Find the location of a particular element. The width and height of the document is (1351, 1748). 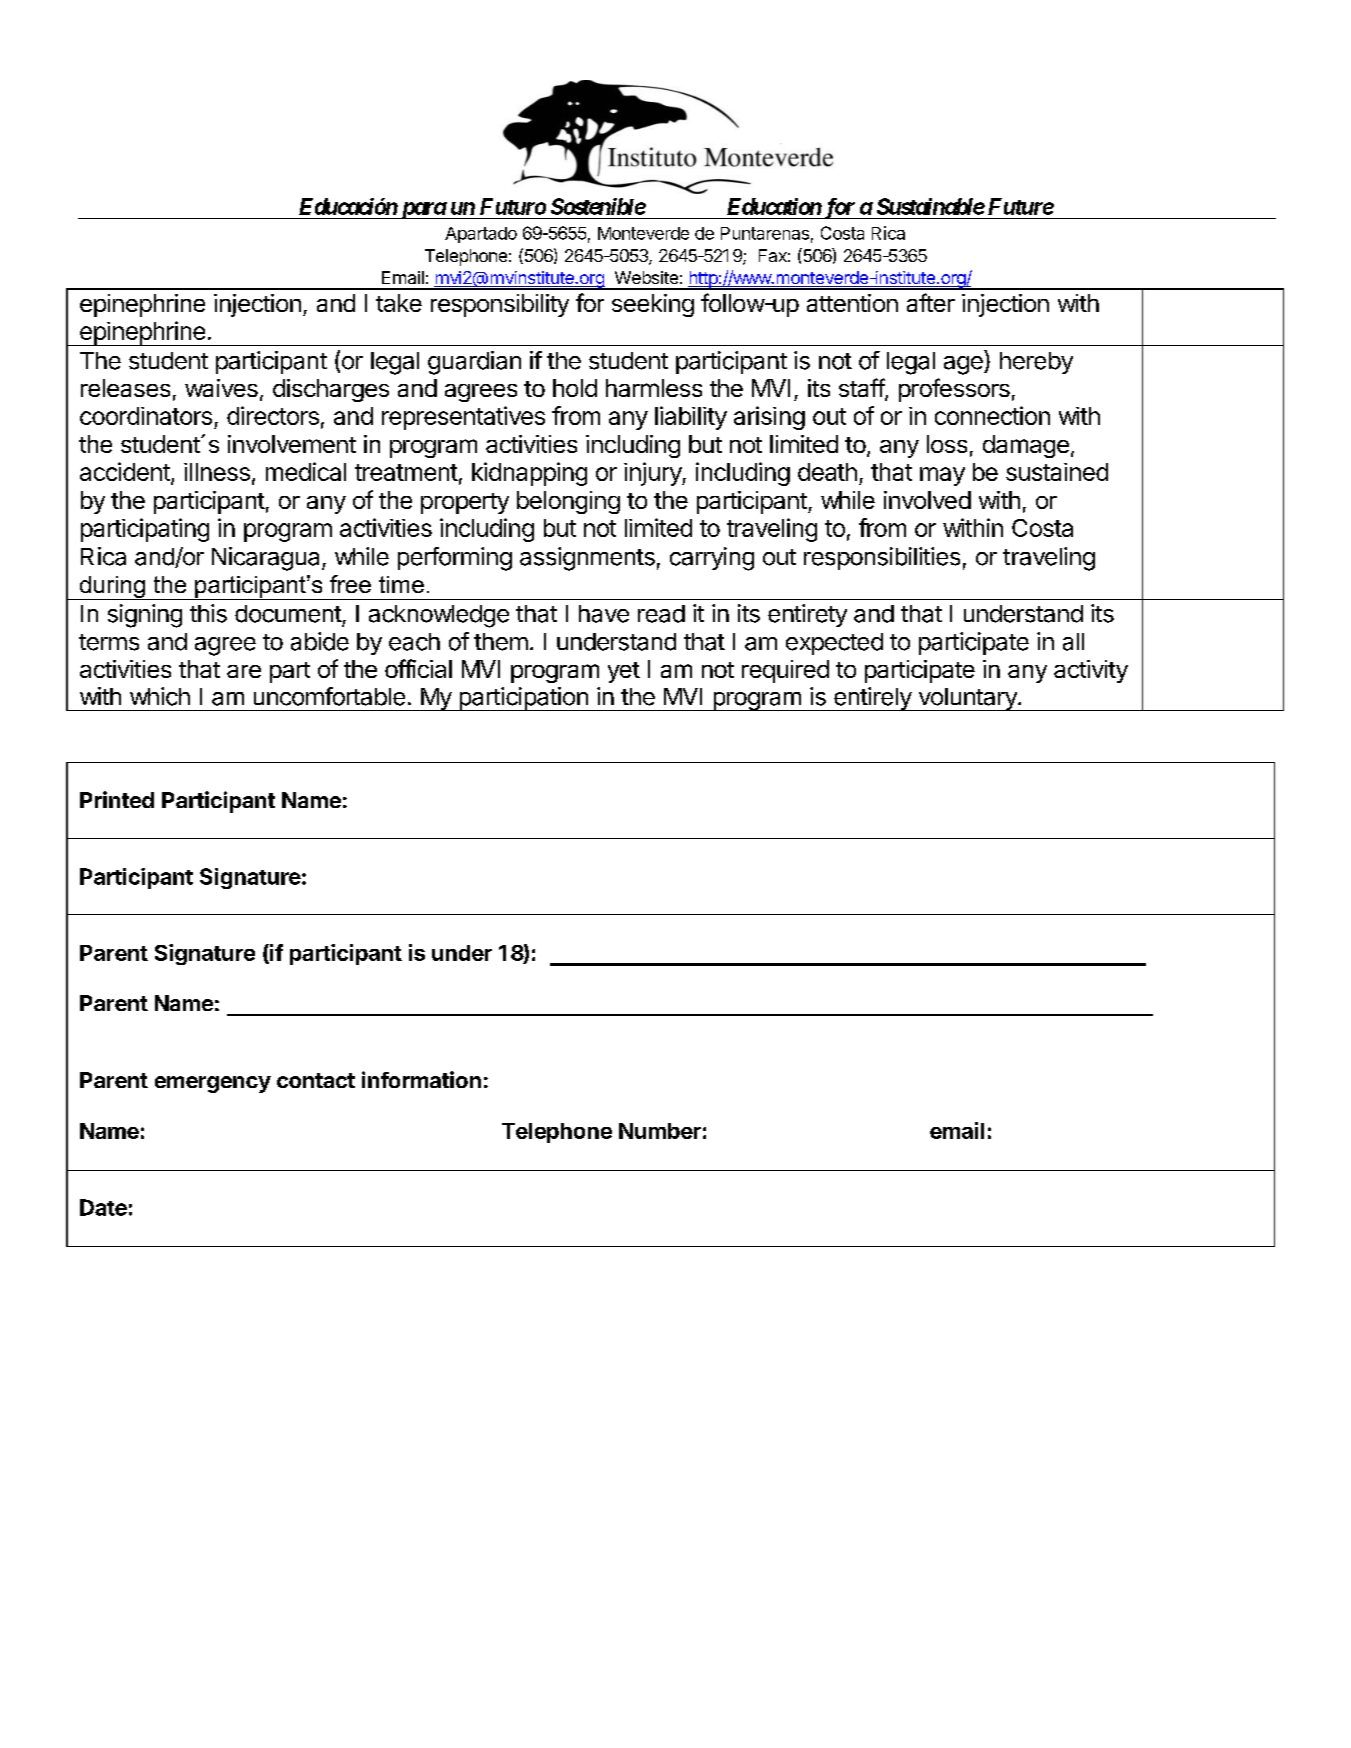

after is located at coordinates (931, 302).
